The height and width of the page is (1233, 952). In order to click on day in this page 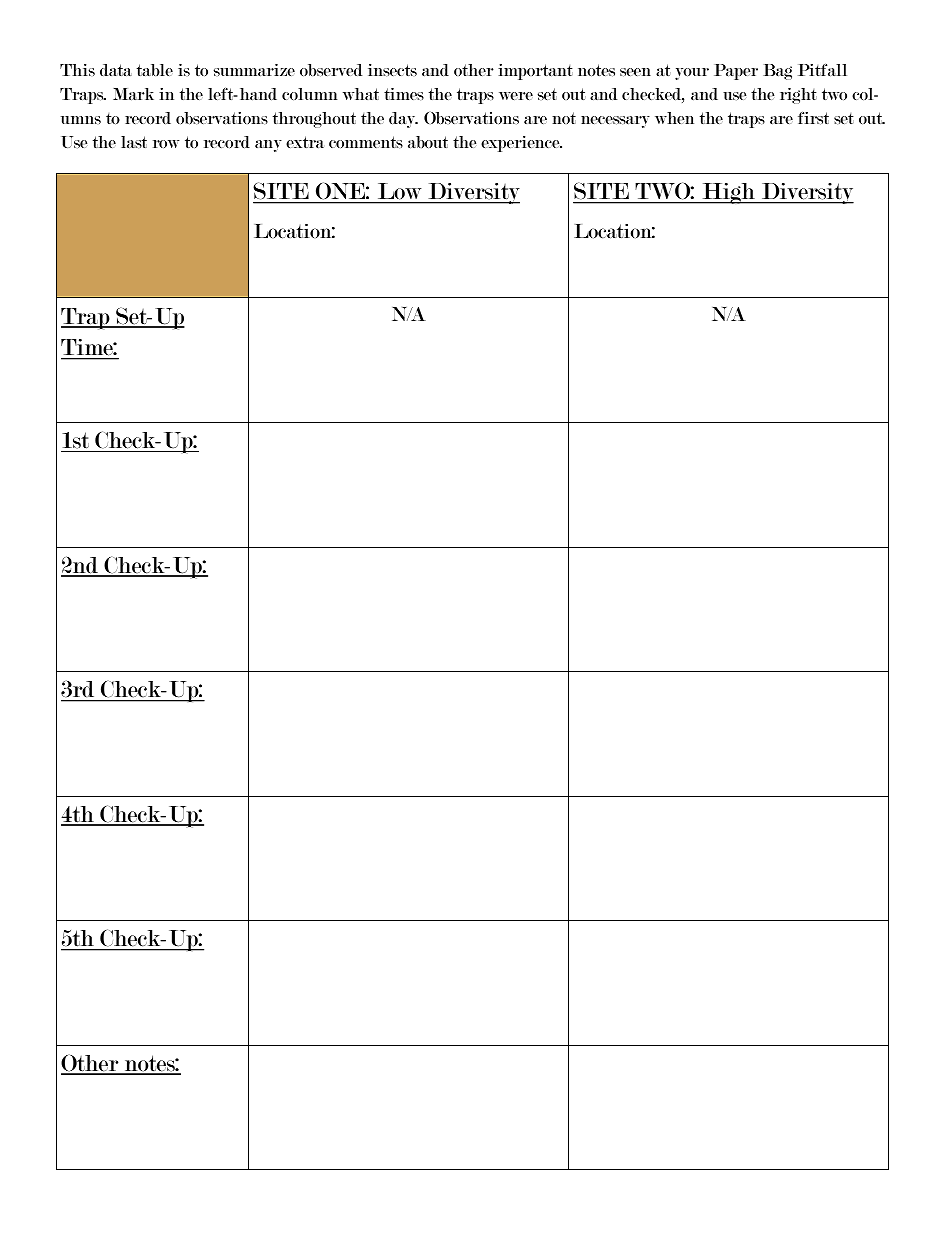, I will do `click(403, 120)`.
